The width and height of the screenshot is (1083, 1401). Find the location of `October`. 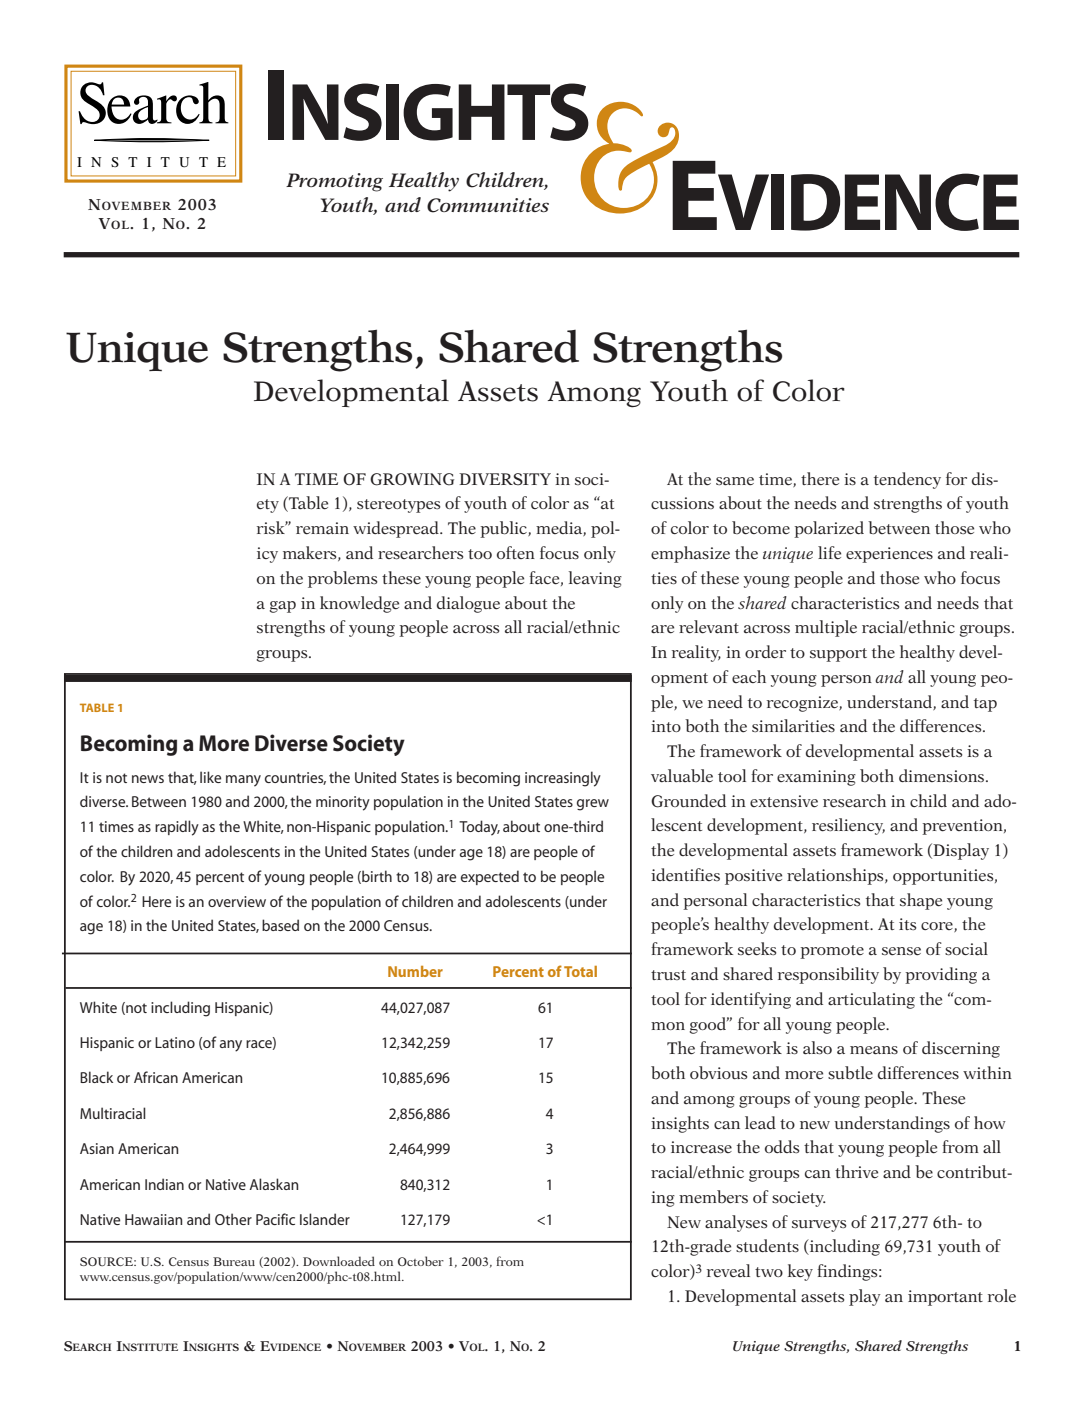

October is located at coordinates (421, 1261).
